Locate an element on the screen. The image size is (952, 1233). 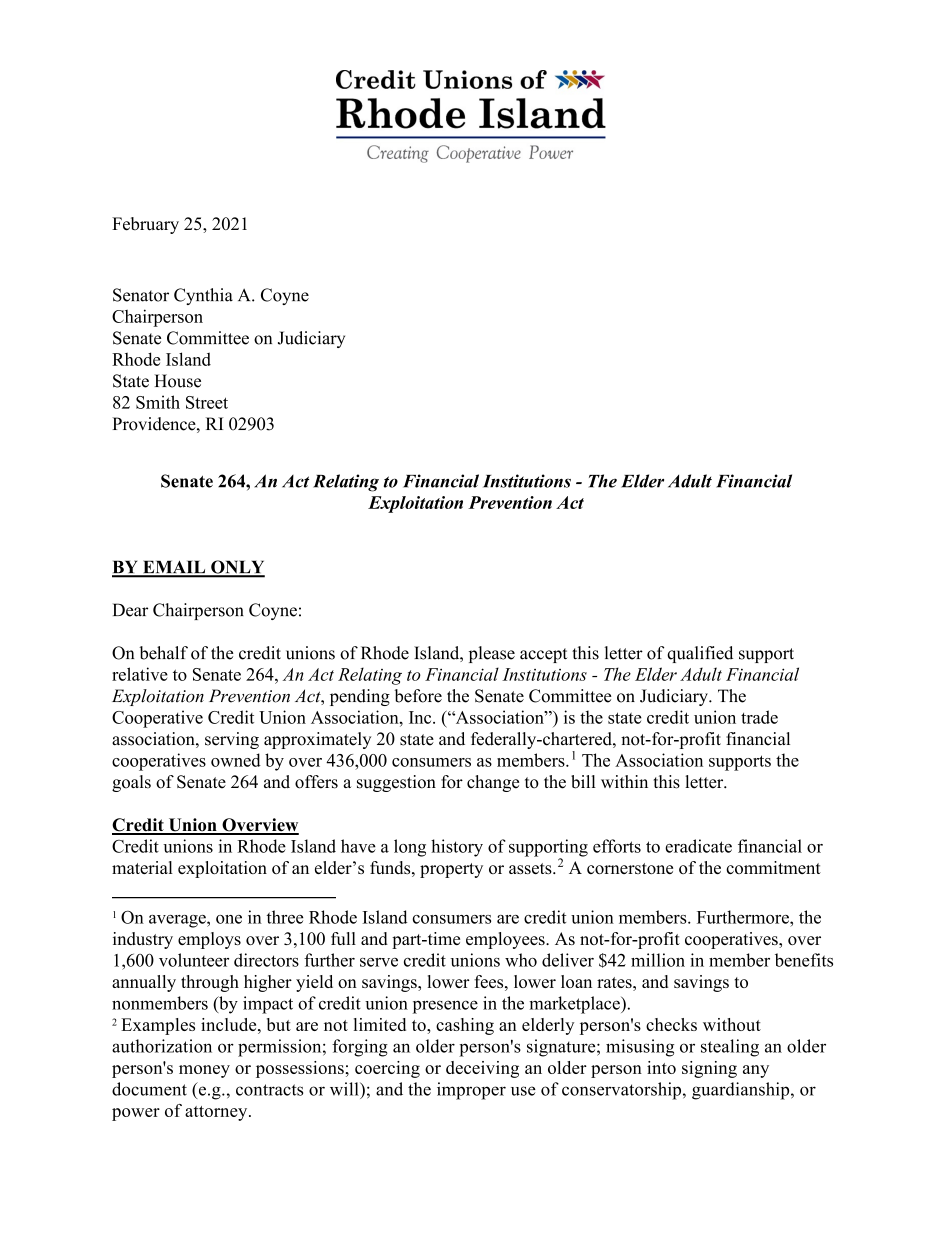
Smith is located at coordinates (158, 402).
